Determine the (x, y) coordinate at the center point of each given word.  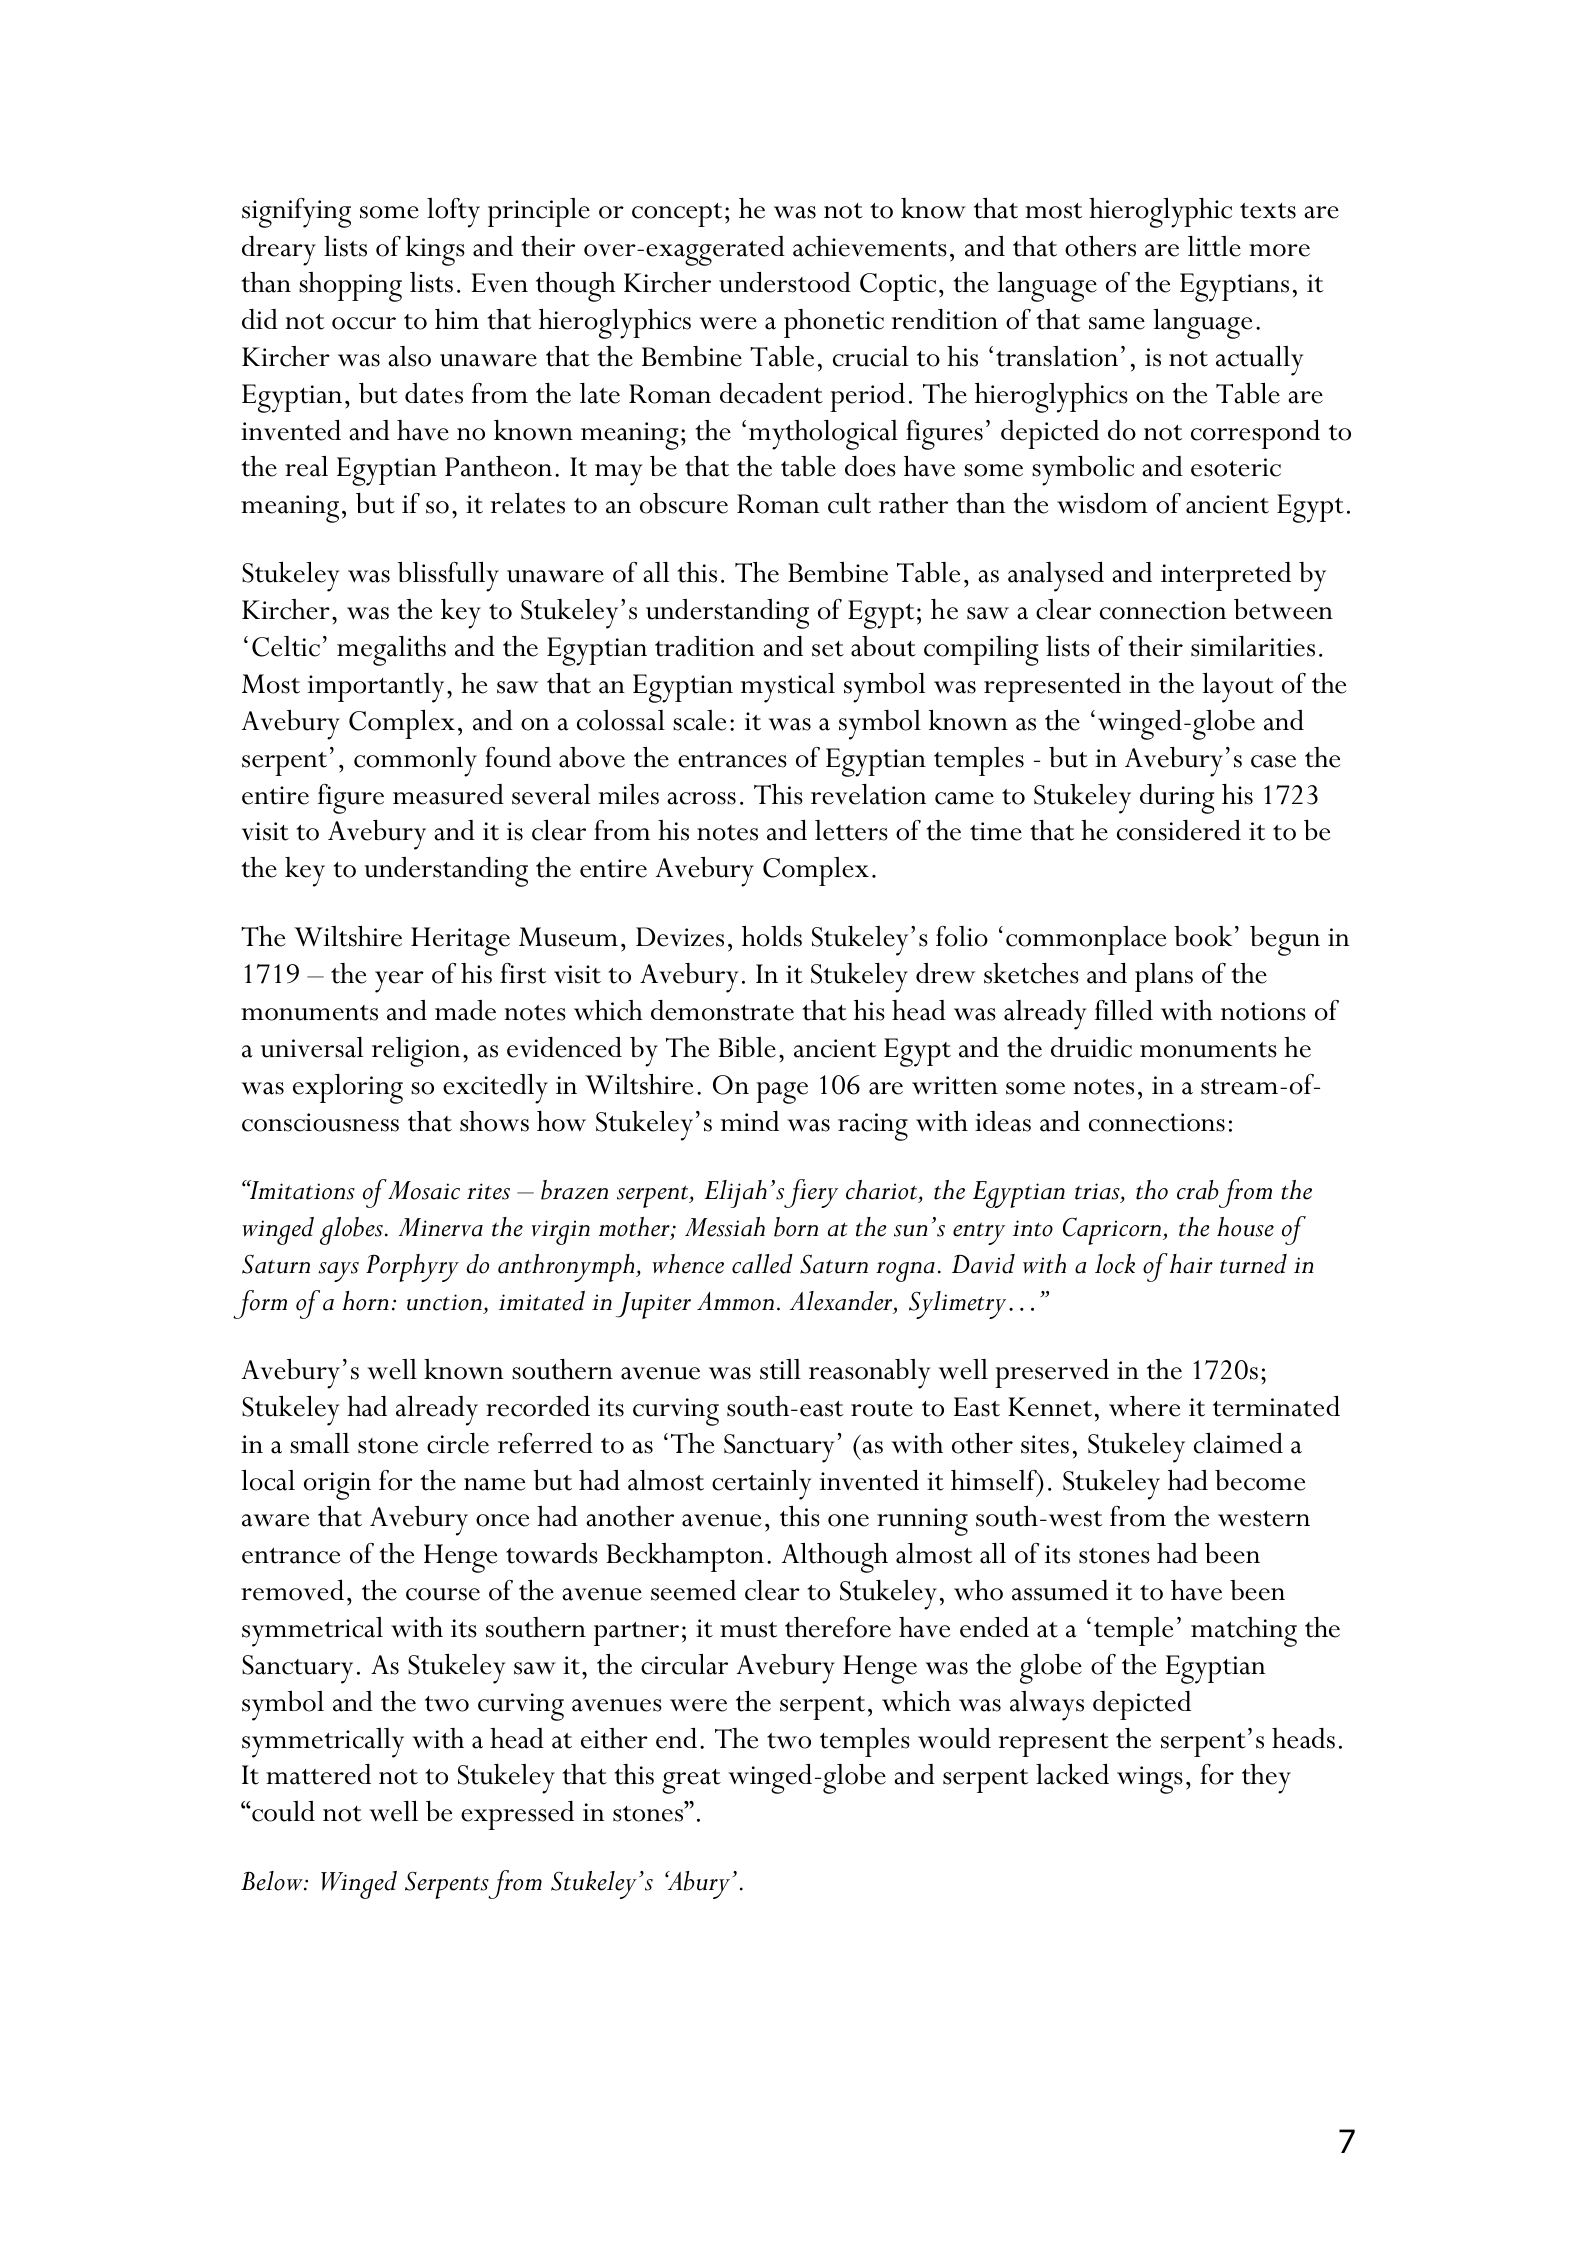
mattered (318, 1774)
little (1214, 246)
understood (785, 282)
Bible (747, 1047)
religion (416, 1052)
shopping (350, 287)
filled (1124, 1010)
